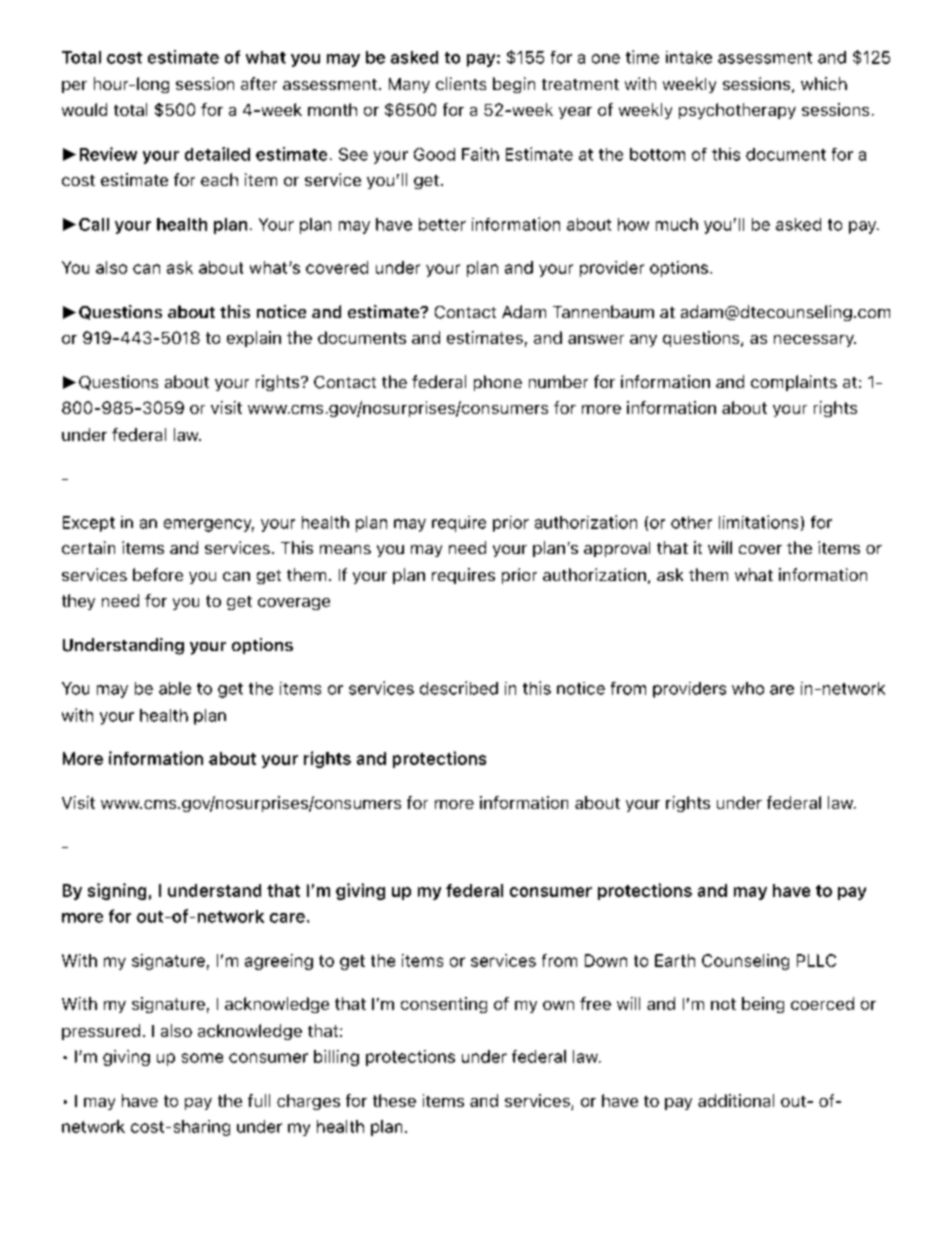  Describe the element at coordinates (758, 522) in the screenshot. I see `limitations` at that location.
